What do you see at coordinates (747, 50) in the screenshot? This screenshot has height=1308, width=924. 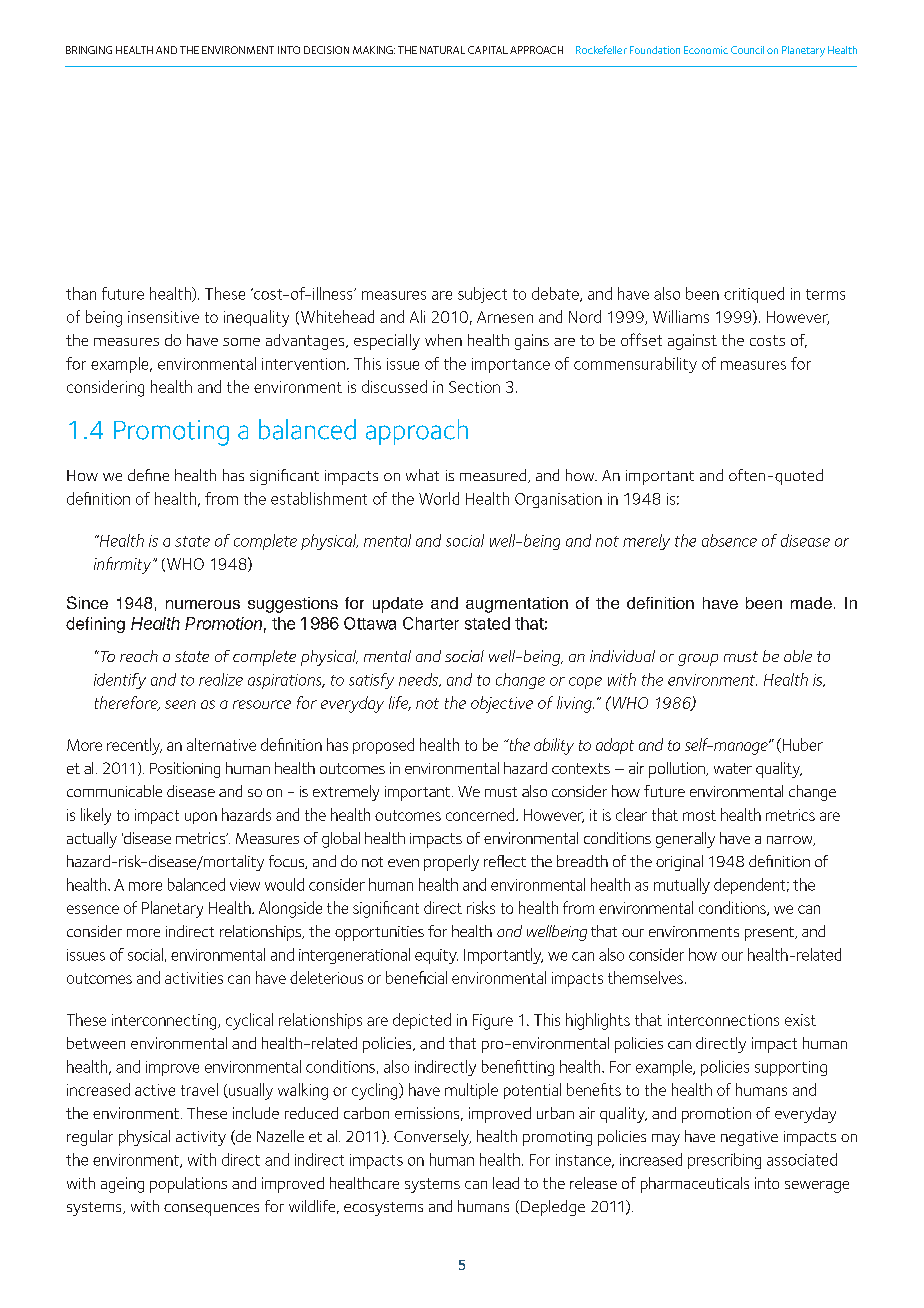 I see `Council` at bounding box center [747, 50].
